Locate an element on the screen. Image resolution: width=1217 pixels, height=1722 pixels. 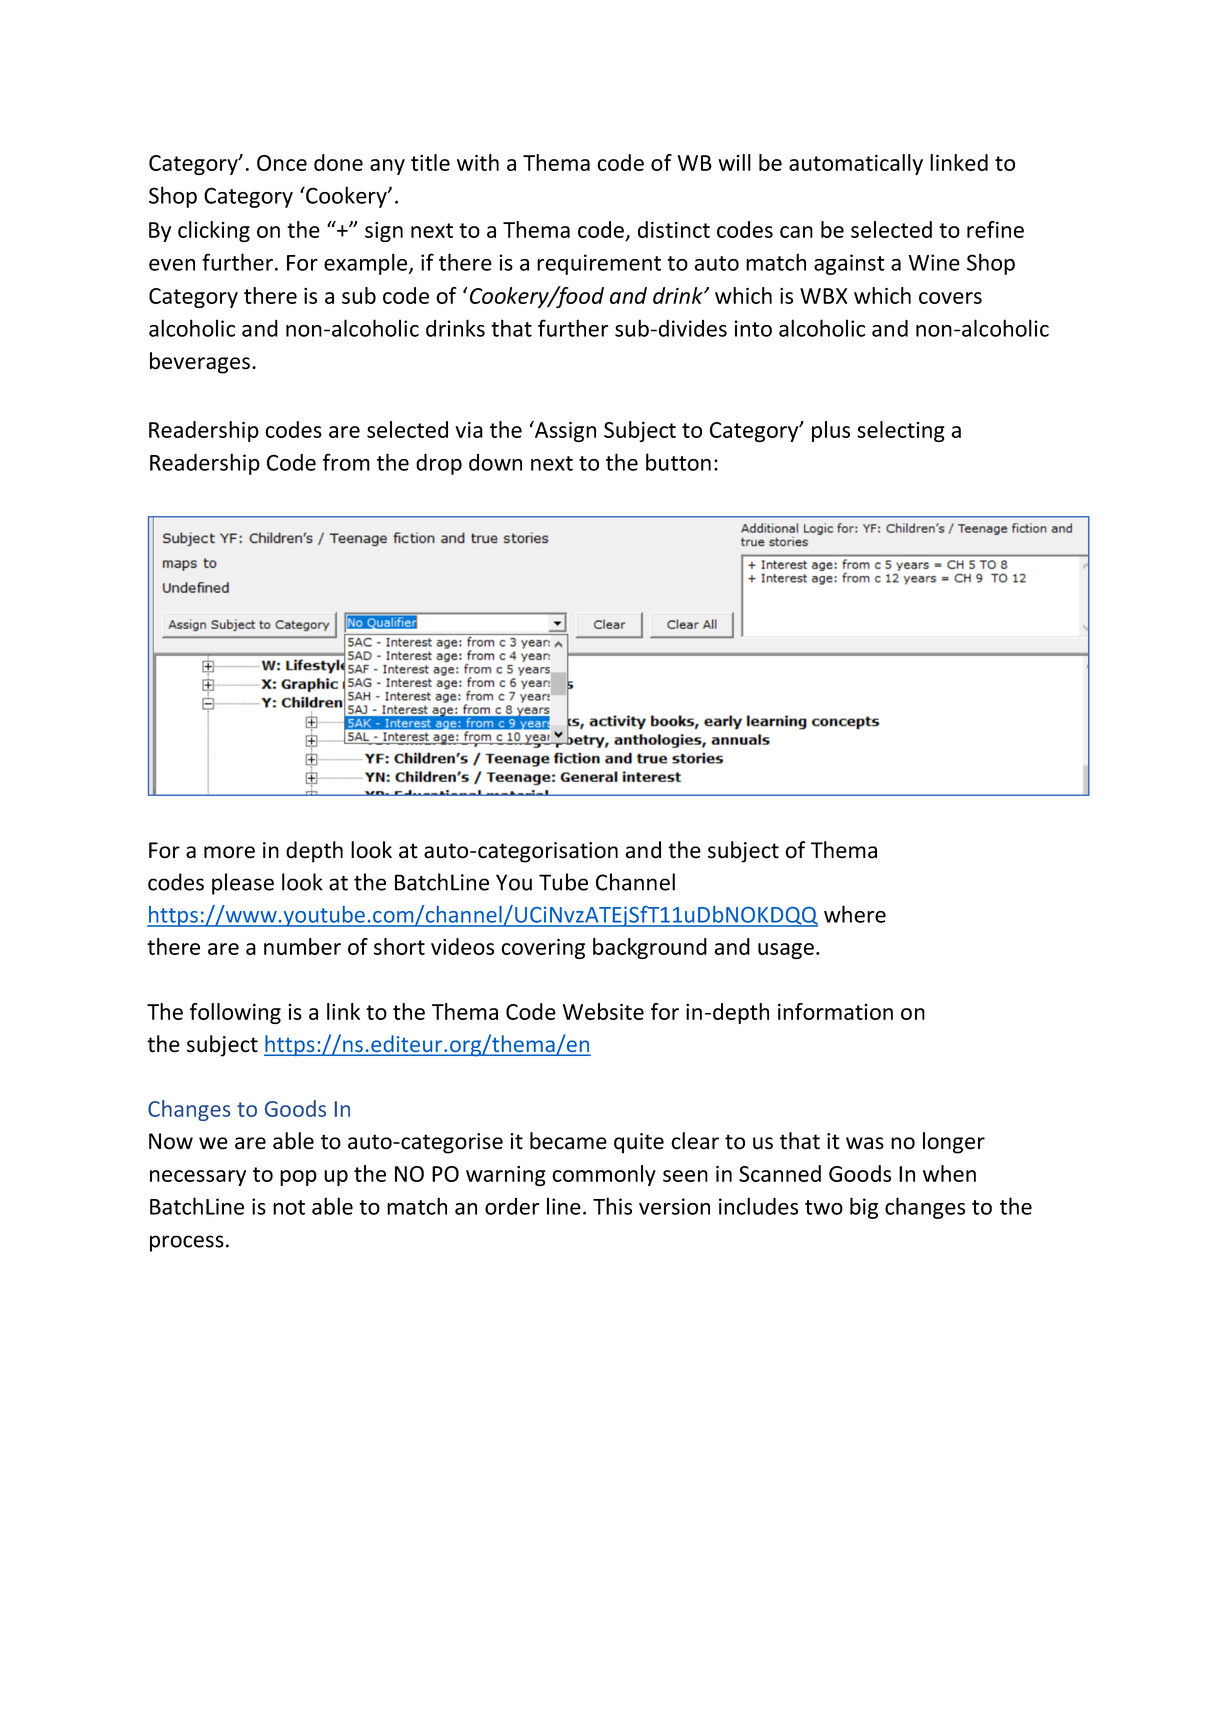
down is located at coordinates (495, 462).
